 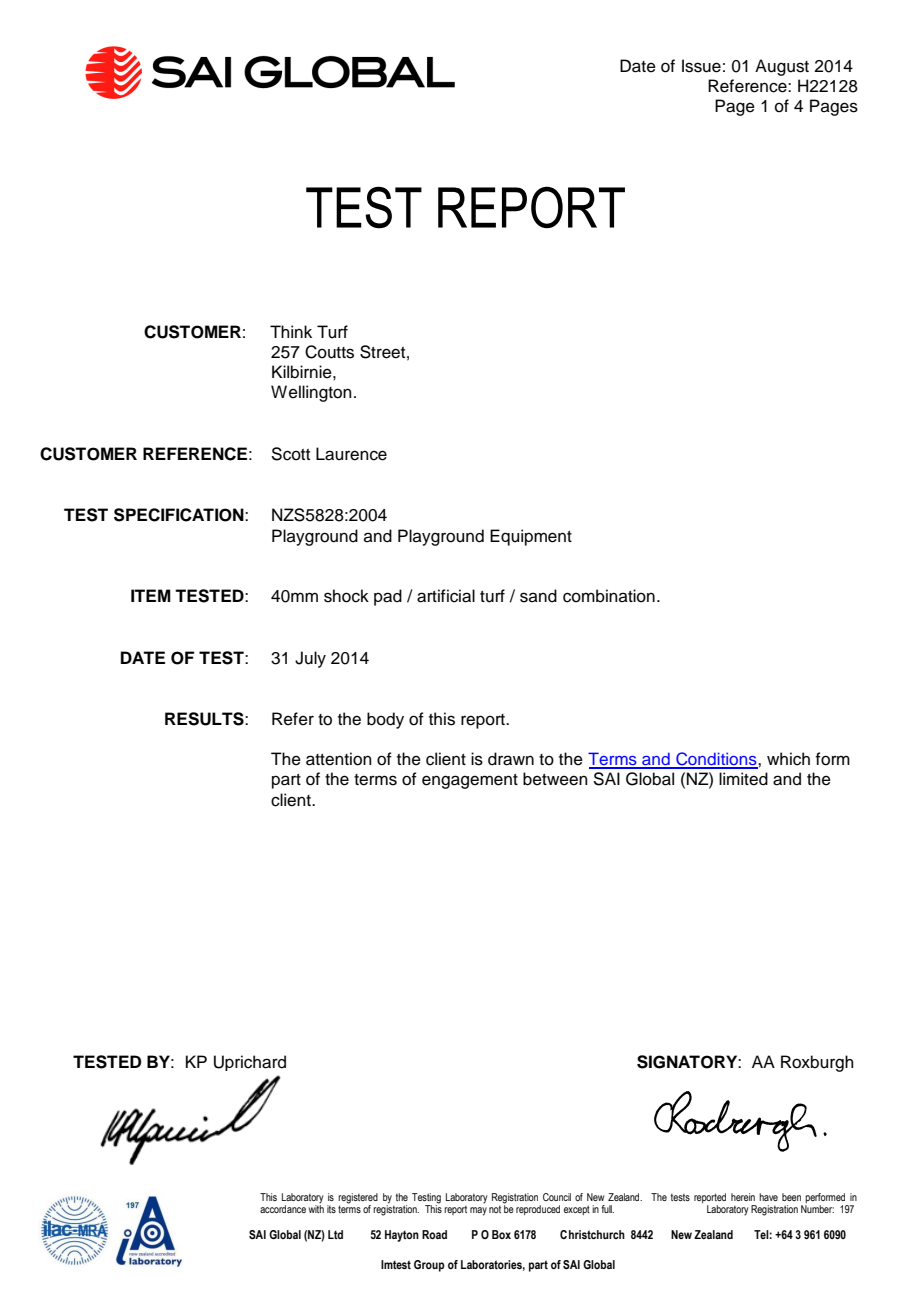 What do you see at coordinates (446, 596) in the document?
I see `artificial` at bounding box center [446, 596].
